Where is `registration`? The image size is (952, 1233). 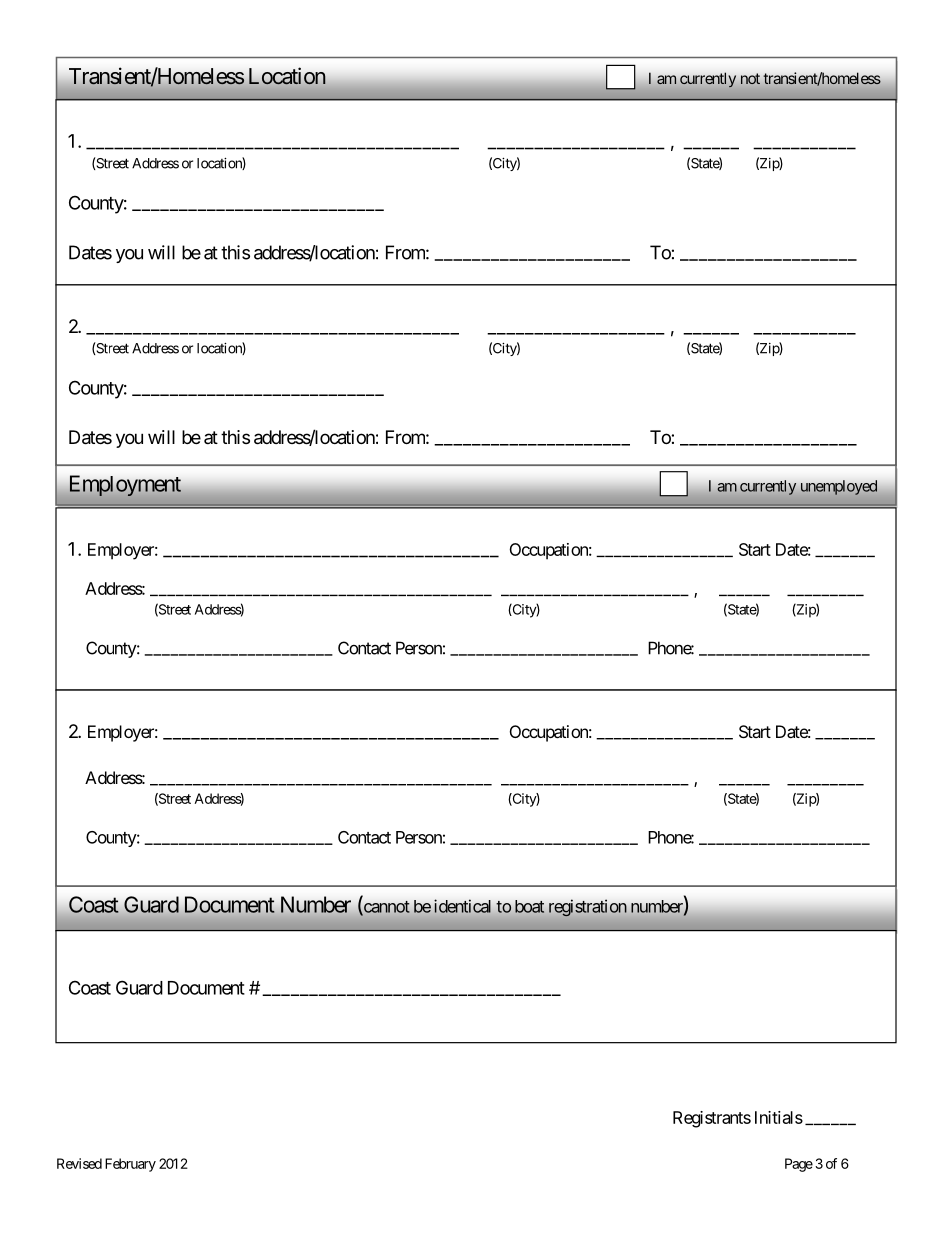 registration is located at coordinates (588, 908).
